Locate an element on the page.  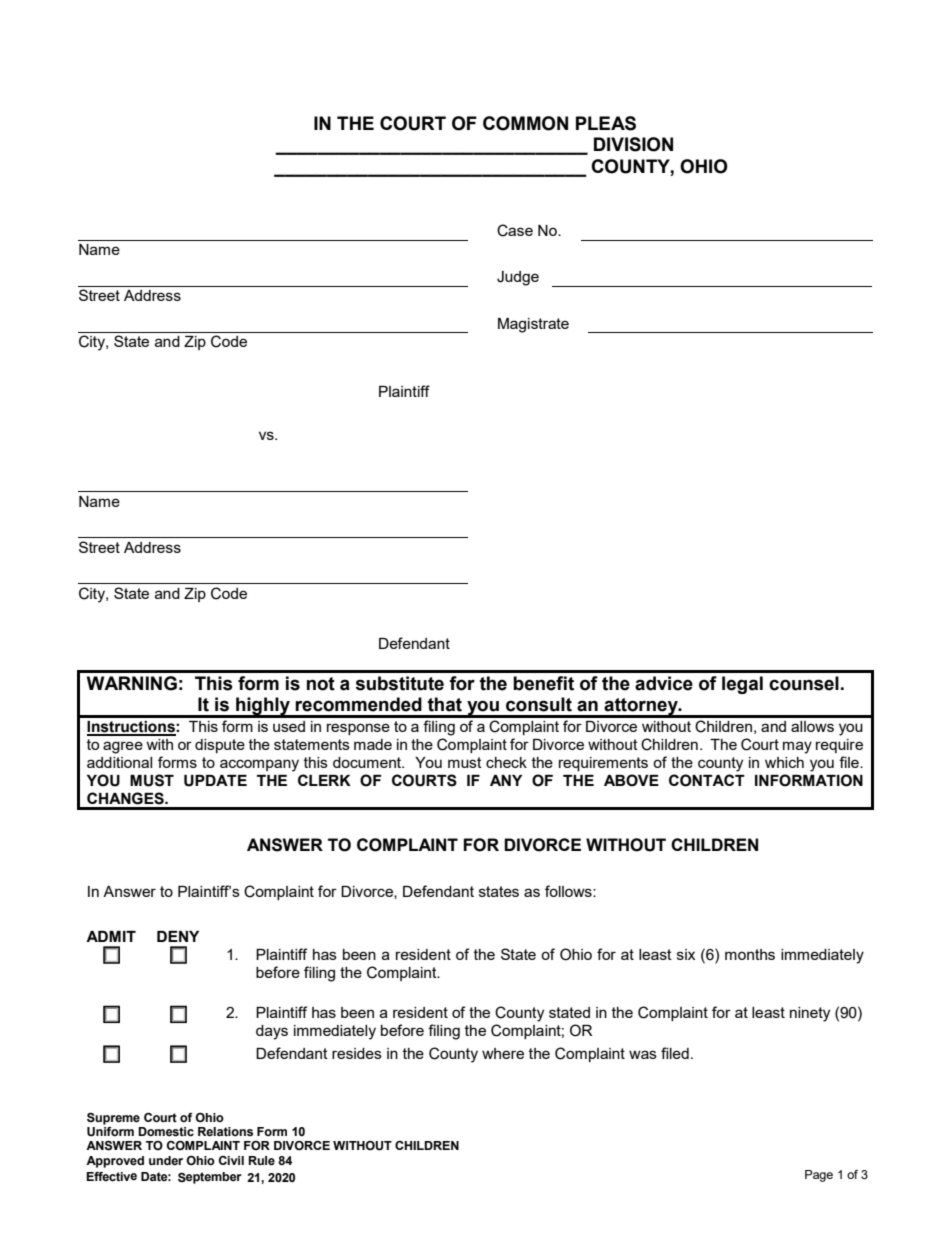
where is located at coordinates (503, 1053).
